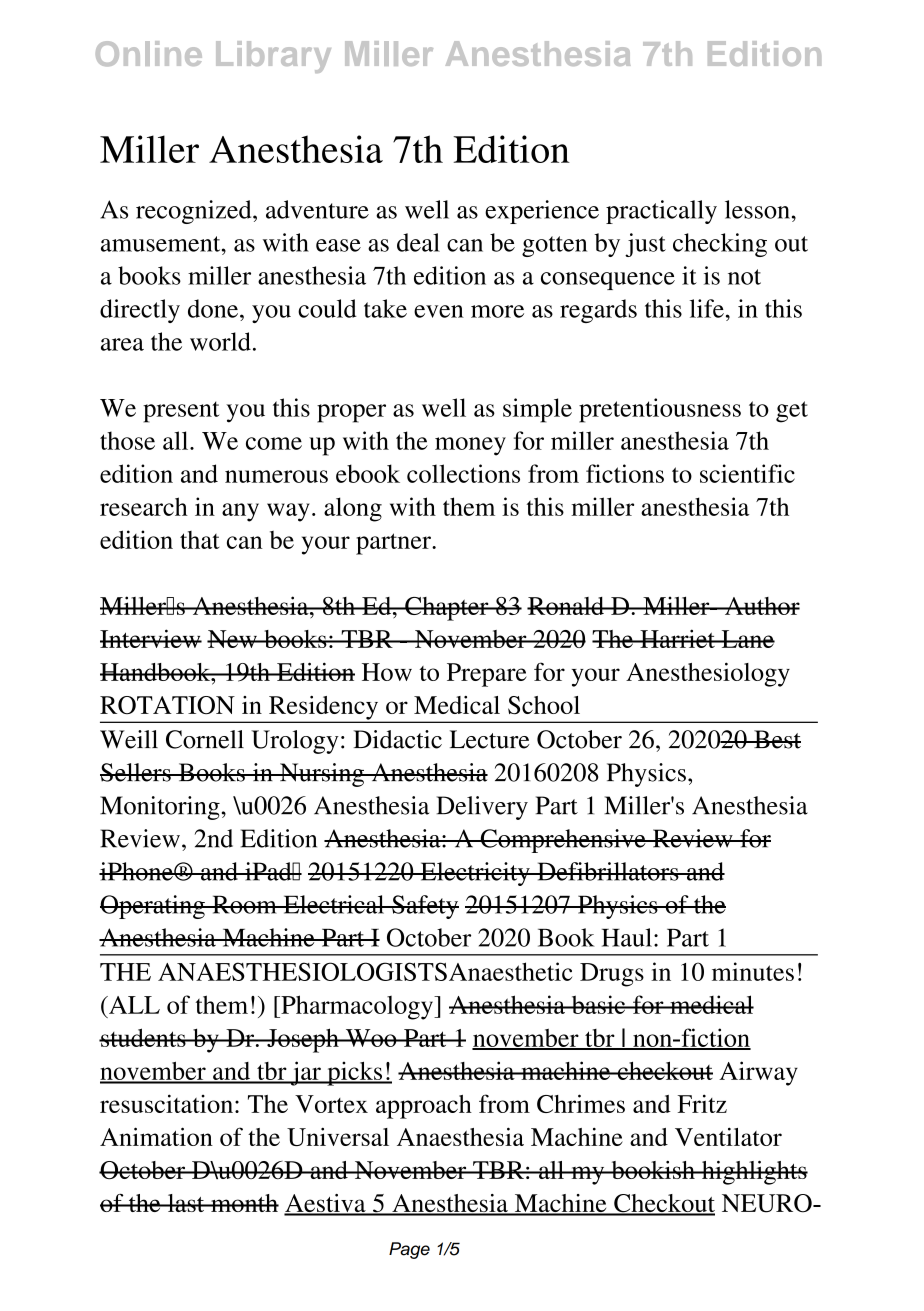 The width and height of the screenshot is (924, 1311). Describe the element at coordinates (205, 739) in the screenshot. I see `Cornell` at that location.
